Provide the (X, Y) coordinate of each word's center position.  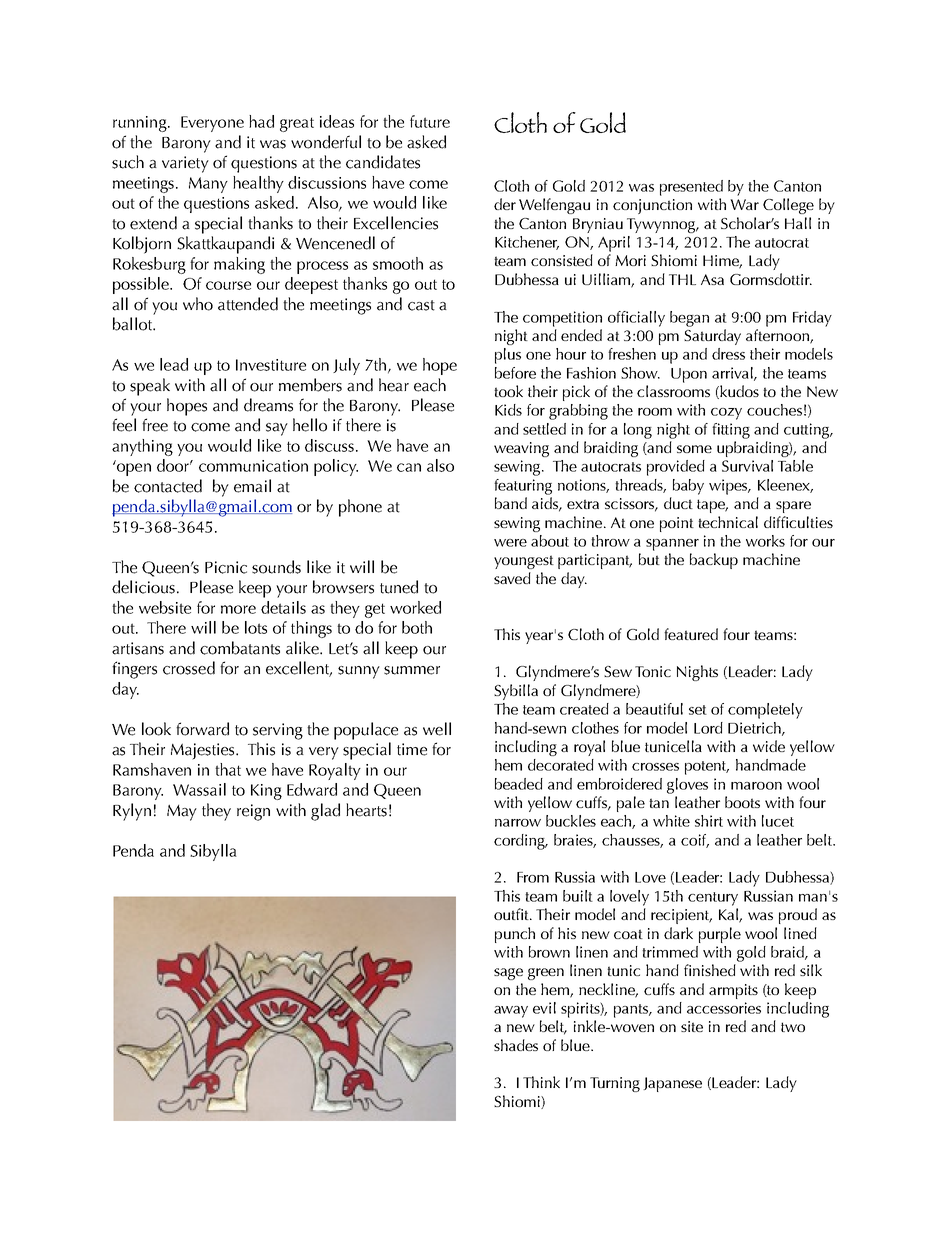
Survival (747, 466)
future (430, 121)
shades (516, 1045)
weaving (521, 449)
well (437, 729)
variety (185, 164)
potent (707, 768)
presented (691, 188)
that (228, 769)
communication (253, 466)
